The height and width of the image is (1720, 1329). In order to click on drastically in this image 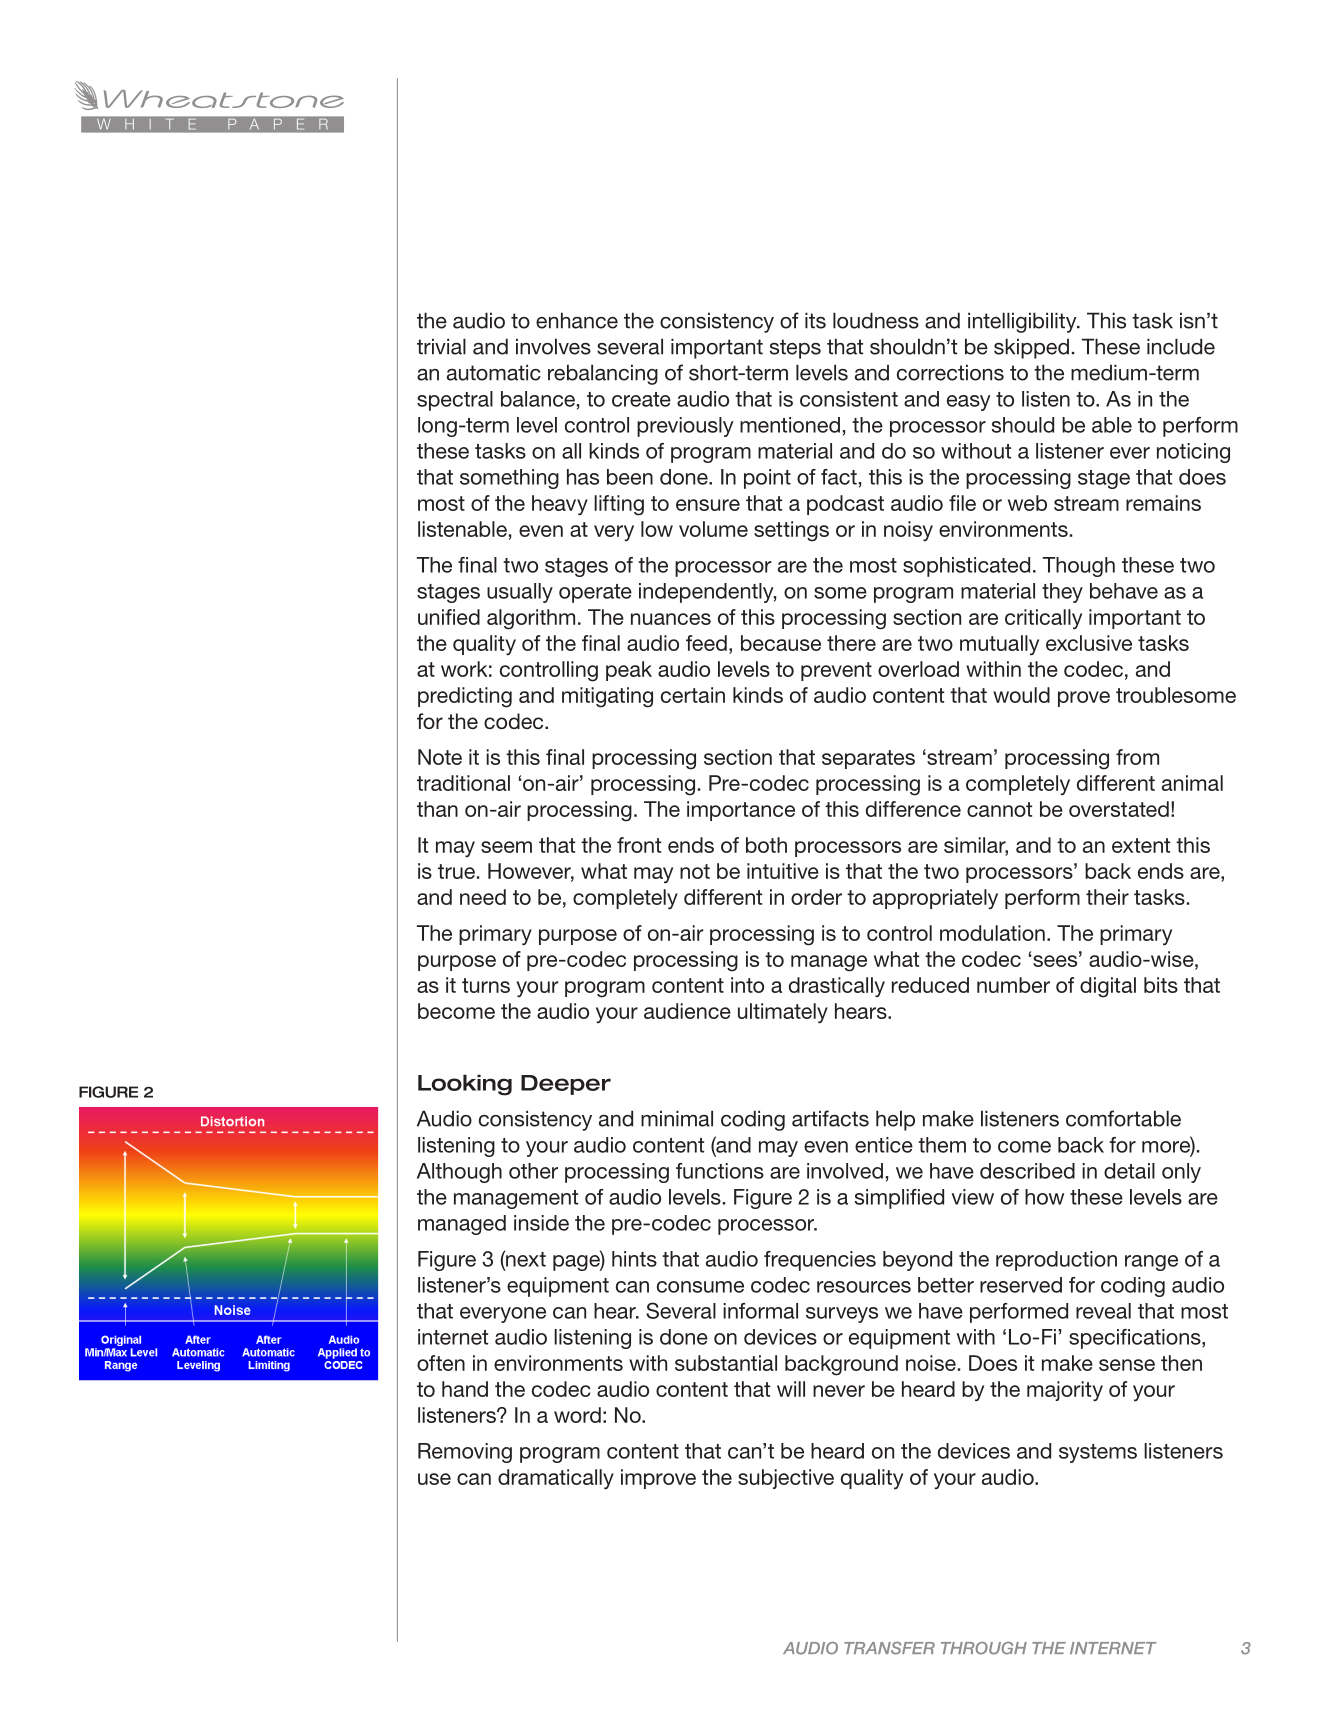, I will do `click(837, 987)`.
